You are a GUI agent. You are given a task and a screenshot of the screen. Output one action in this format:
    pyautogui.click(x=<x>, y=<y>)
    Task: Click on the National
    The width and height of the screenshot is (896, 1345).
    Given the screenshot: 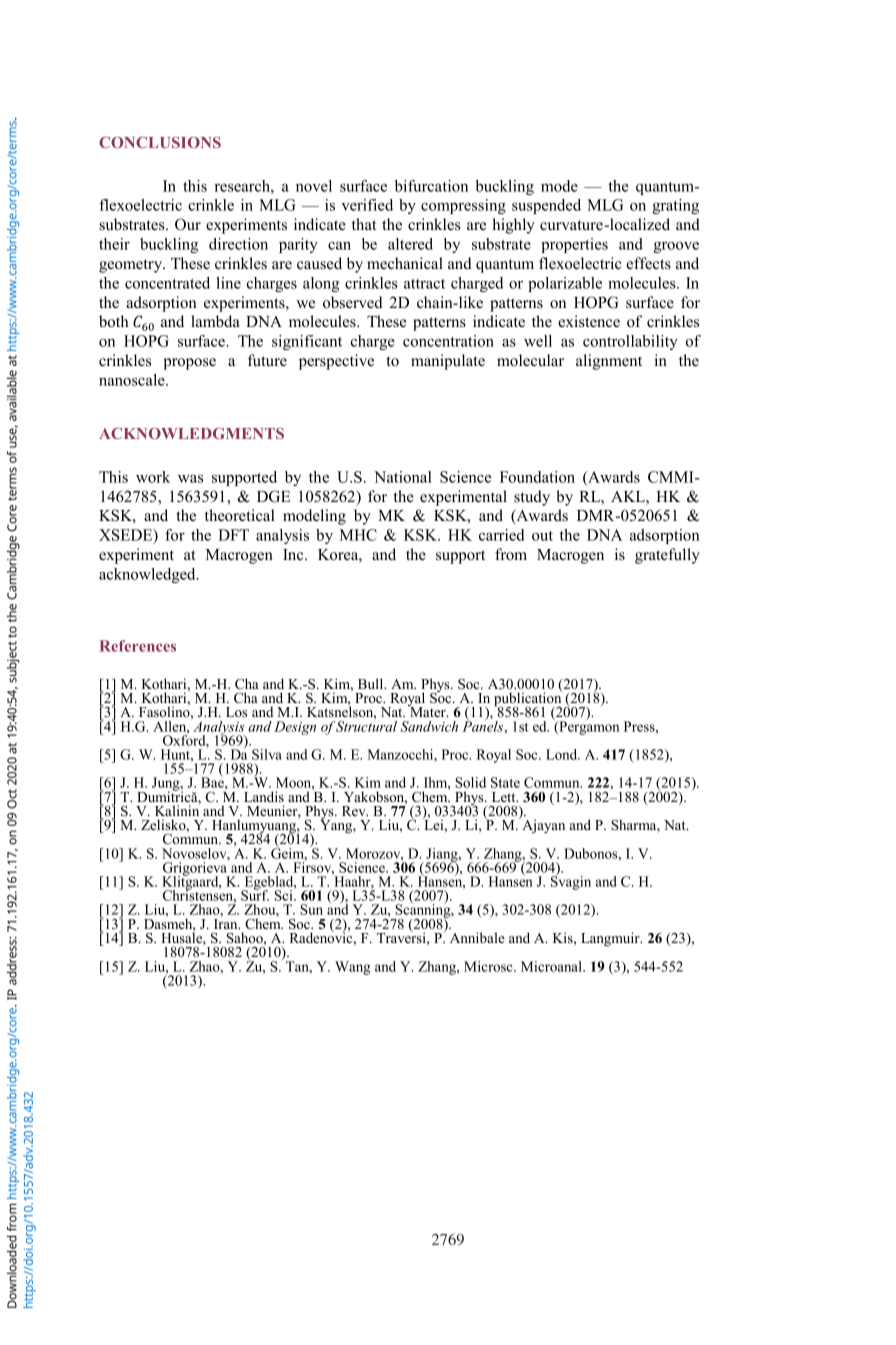 What is the action you would take?
    pyautogui.click(x=403, y=477)
